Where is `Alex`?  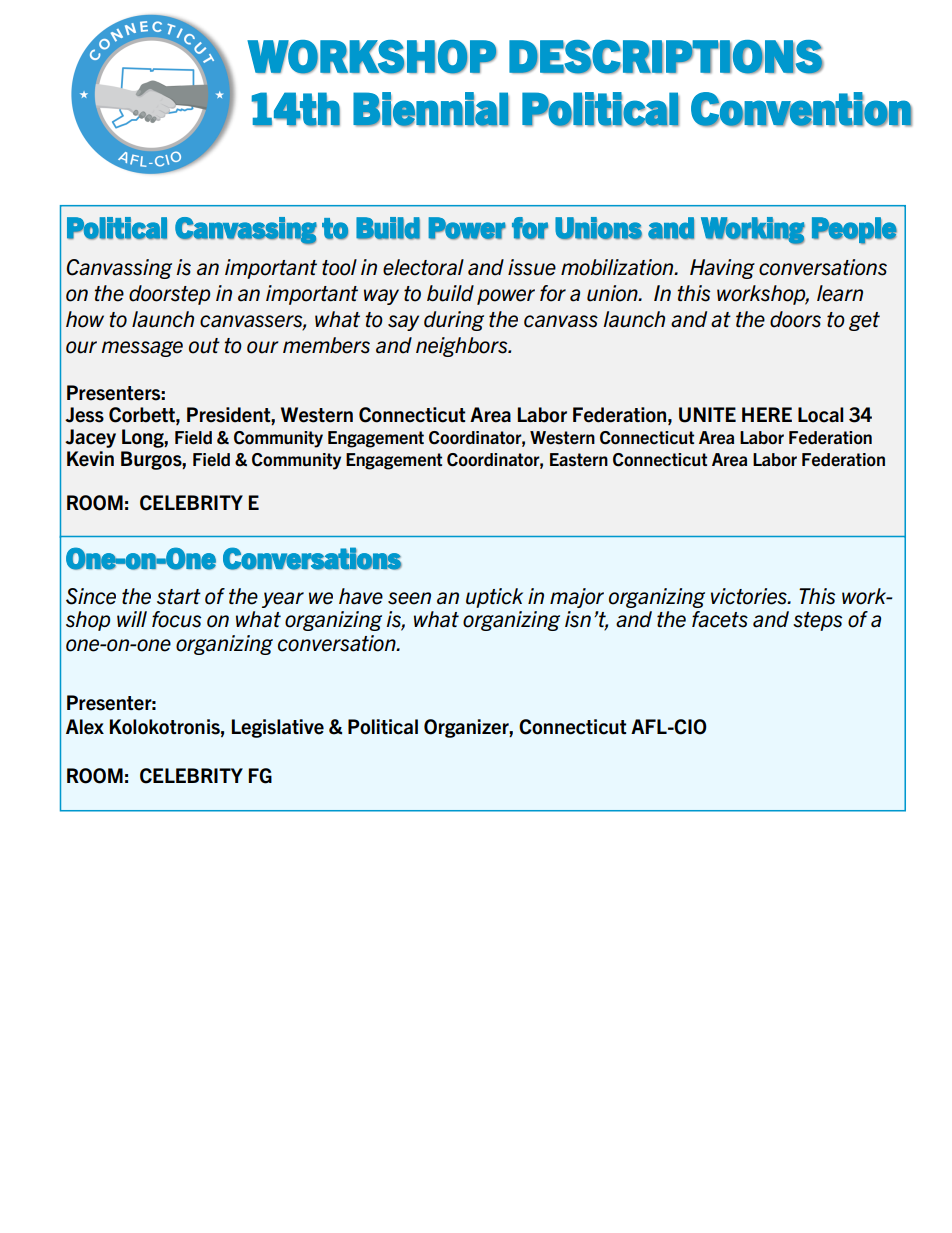
Alex is located at coordinates (85, 727).
